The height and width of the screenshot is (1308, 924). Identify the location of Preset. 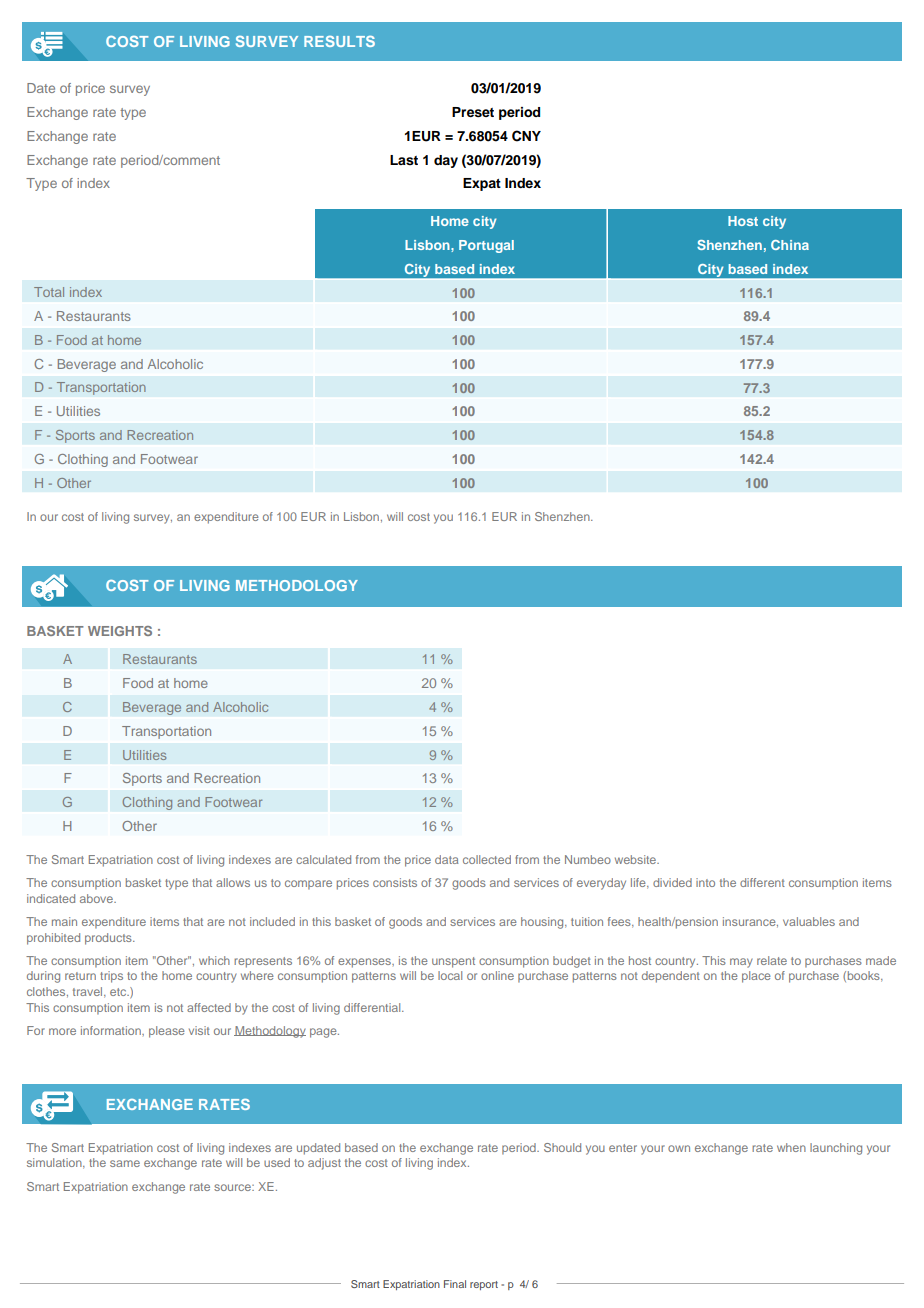
(473, 112).
